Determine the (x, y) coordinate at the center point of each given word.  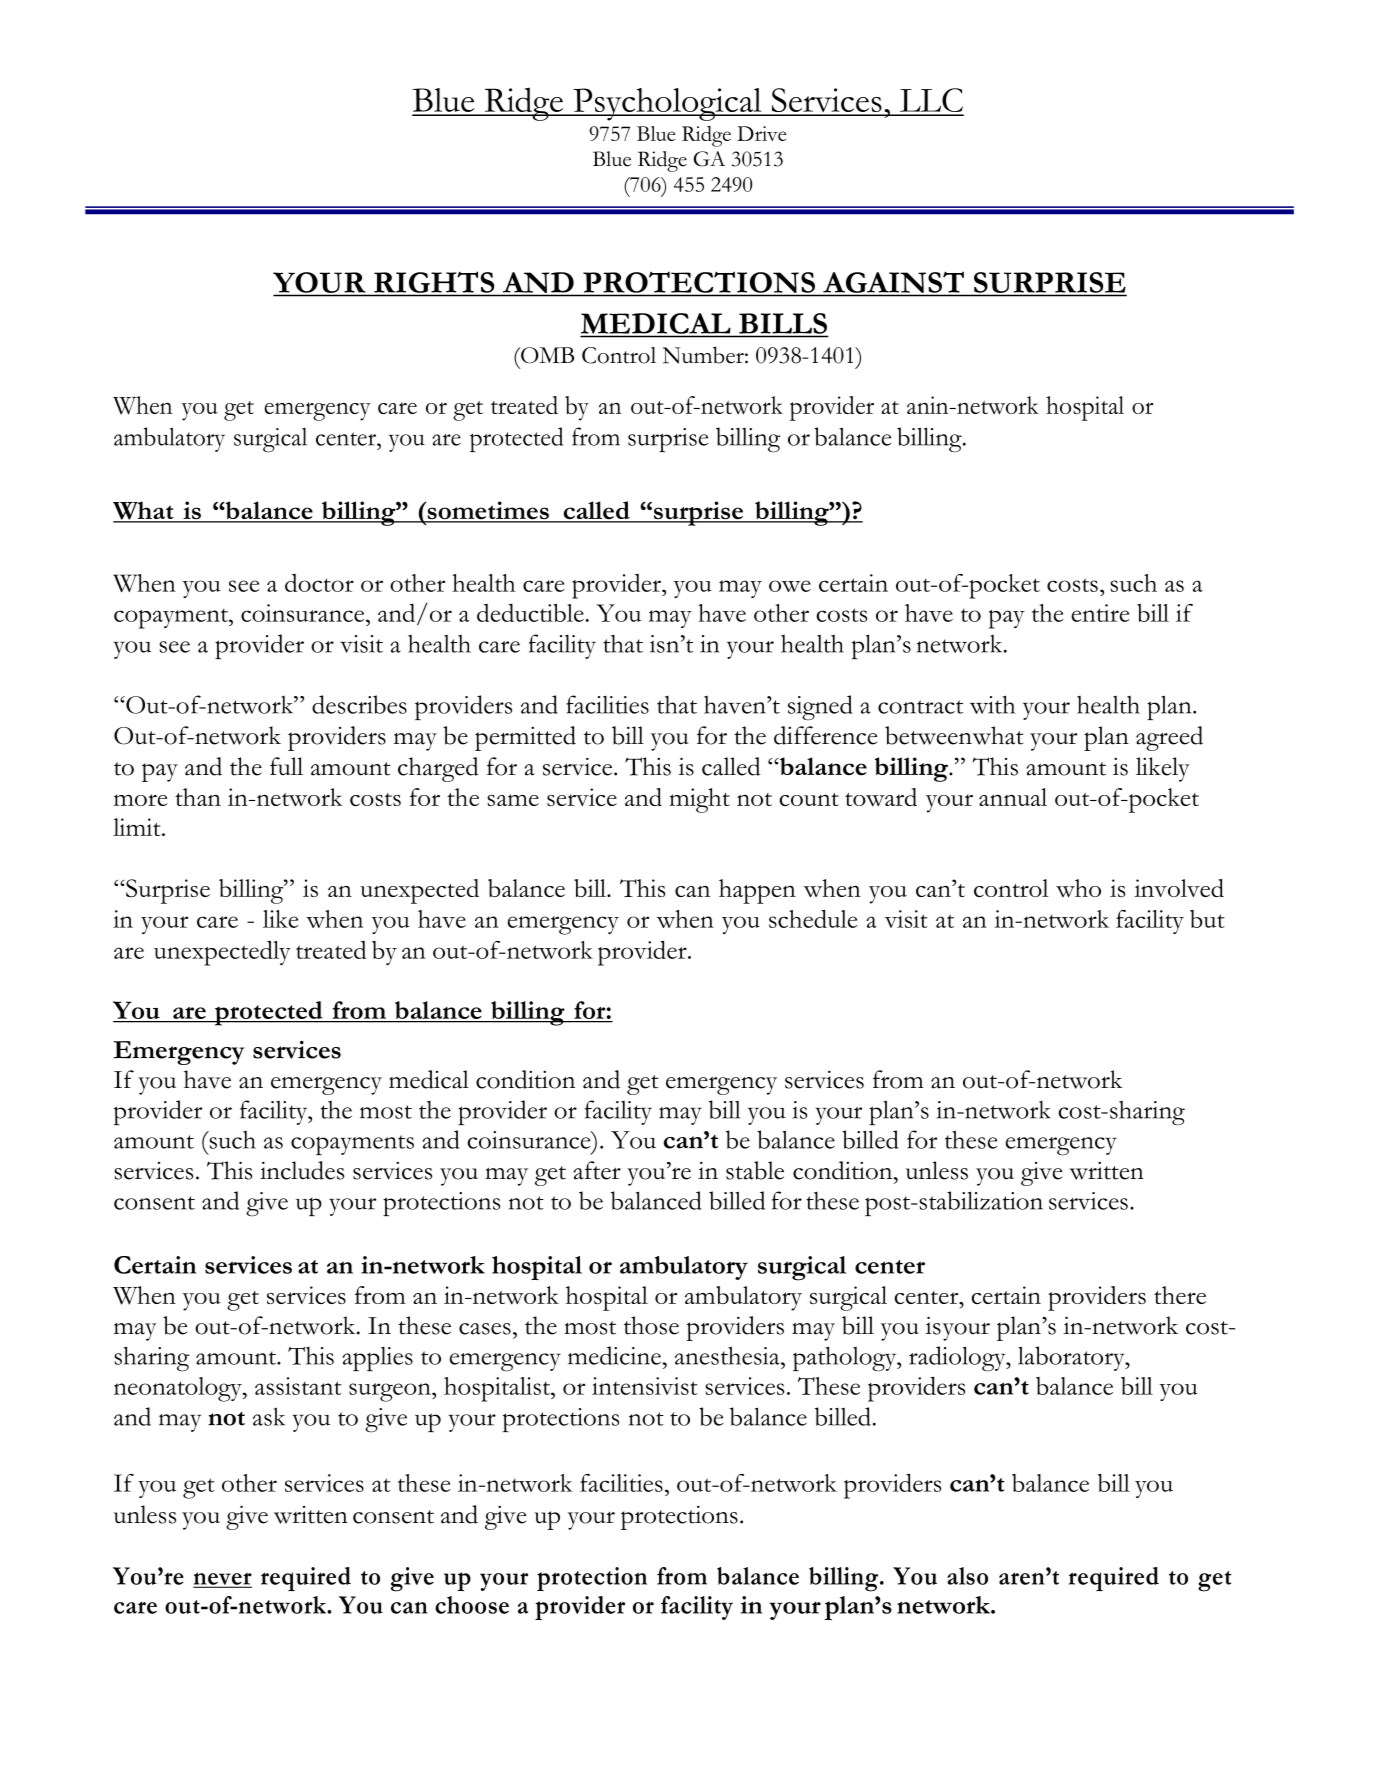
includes (302, 1170)
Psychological (667, 104)
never (223, 1579)
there (1180, 1295)
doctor (319, 583)
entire (1100, 613)
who (1078, 888)
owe (790, 586)
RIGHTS (434, 282)
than (198, 797)
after (597, 1170)
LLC (931, 101)
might (699, 800)
